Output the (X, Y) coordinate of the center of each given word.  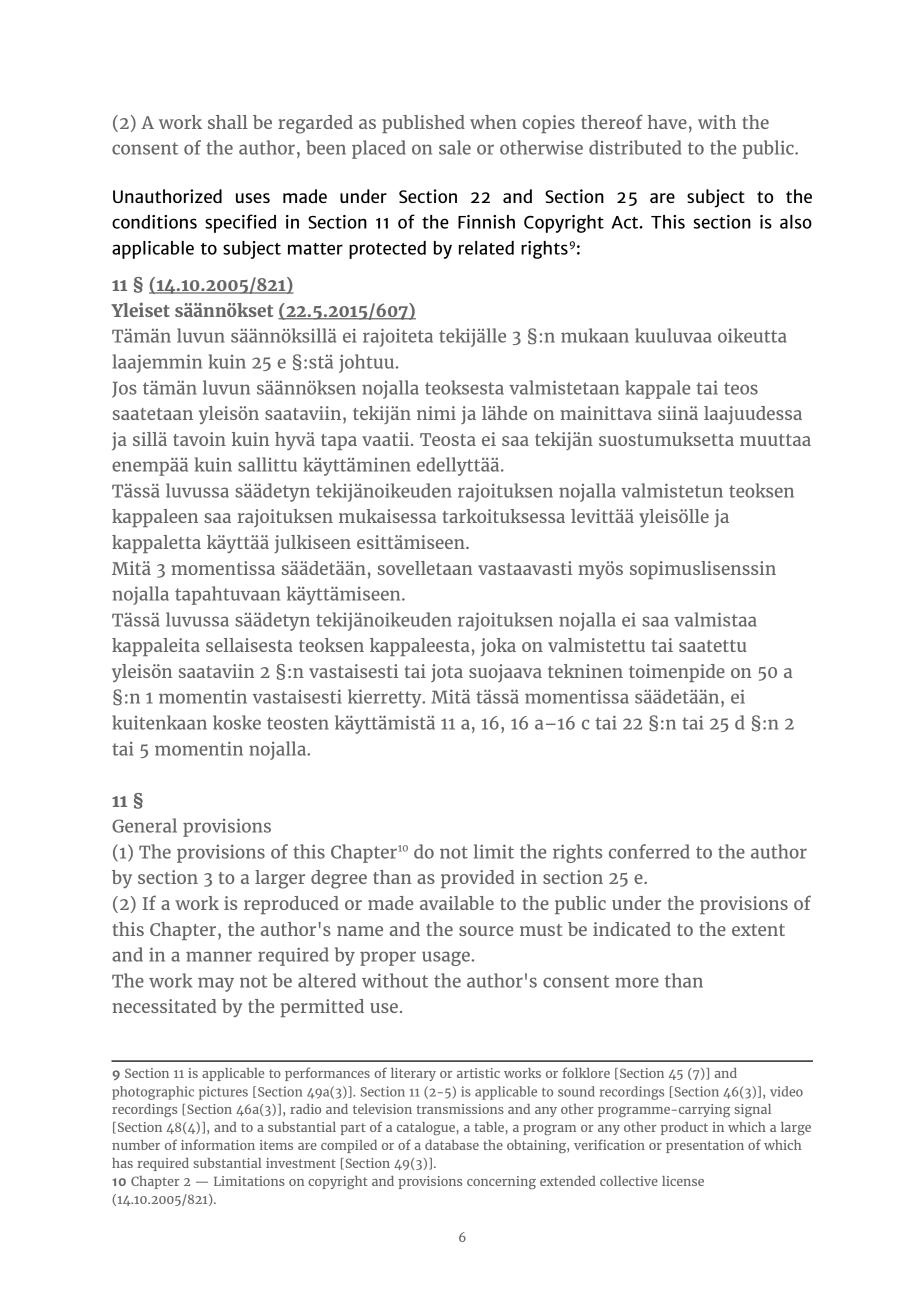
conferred (649, 851)
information (218, 1144)
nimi (436, 413)
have (667, 122)
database (452, 1145)
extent (758, 930)
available (457, 903)
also (796, 222)
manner (219, 956)
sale (455, 147)
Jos (124, 389)
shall (228, 122)
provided (477, 879)
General (144, 825)
